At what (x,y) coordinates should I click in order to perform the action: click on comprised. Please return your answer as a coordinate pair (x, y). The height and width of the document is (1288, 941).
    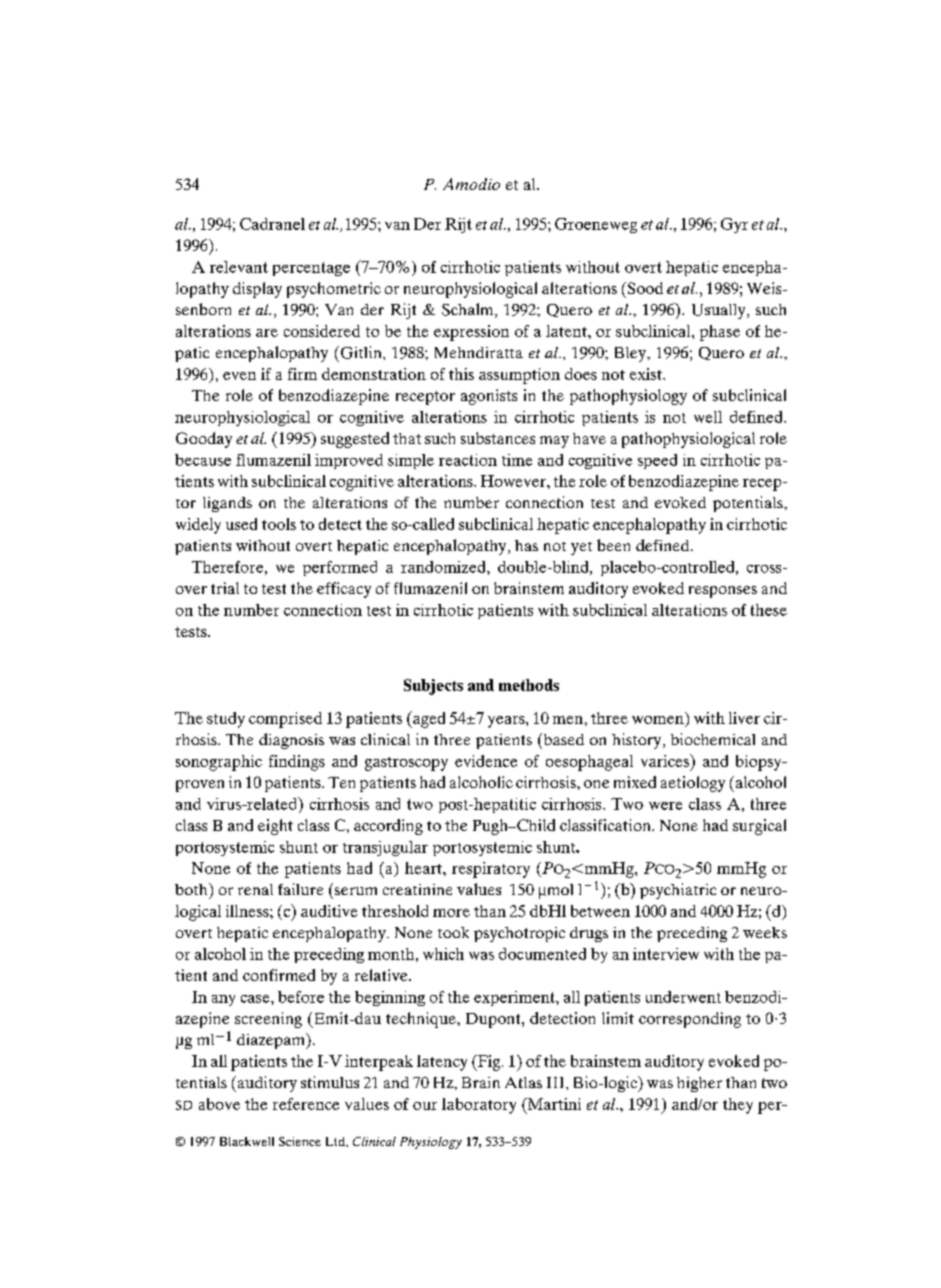
    Looking at the image, I should click on (285, 720).
